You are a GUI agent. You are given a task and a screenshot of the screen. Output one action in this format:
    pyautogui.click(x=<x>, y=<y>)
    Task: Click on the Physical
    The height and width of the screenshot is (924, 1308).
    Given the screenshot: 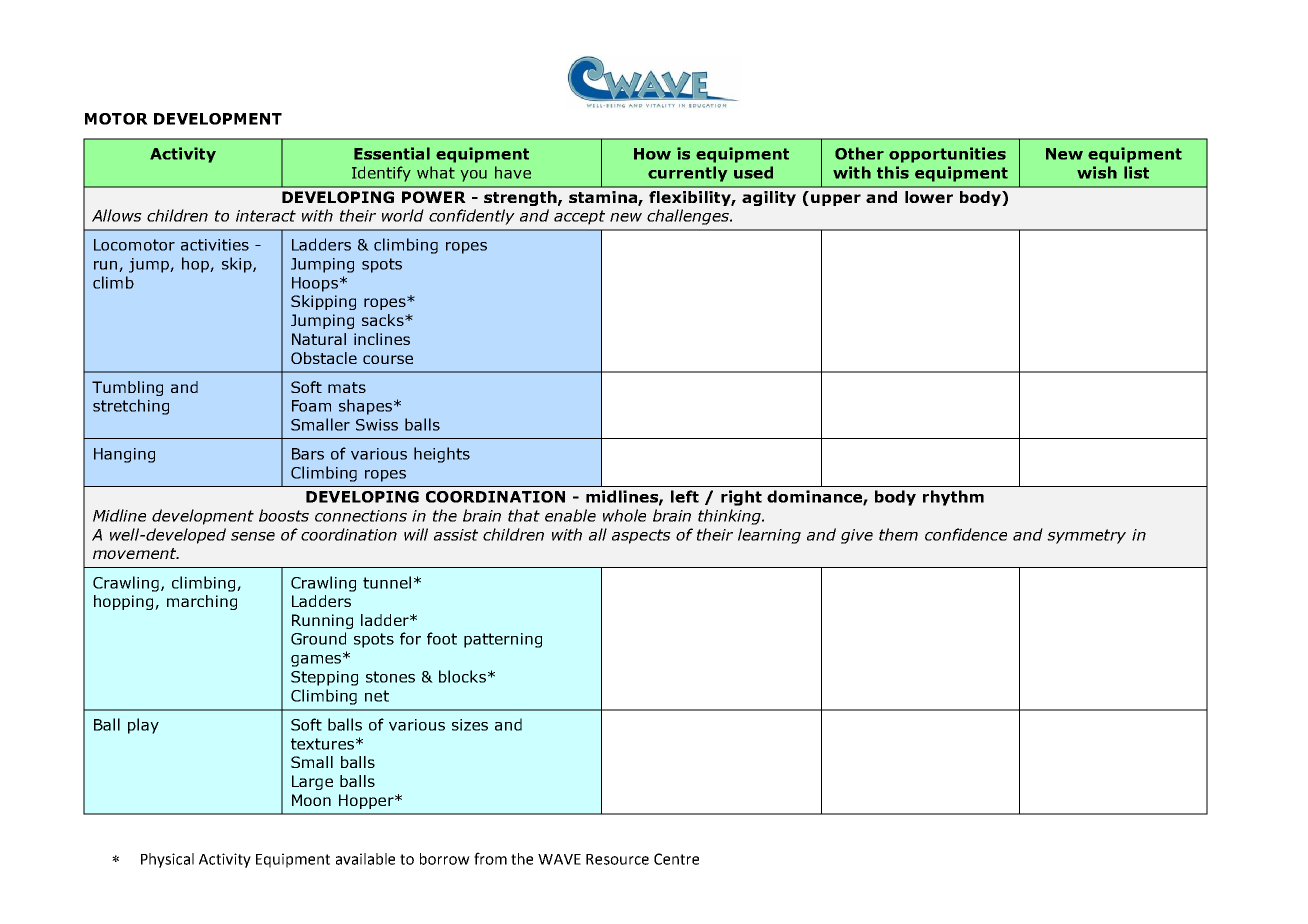 What is the action you would take?
    pyautogui.click(x=167, y=860)
